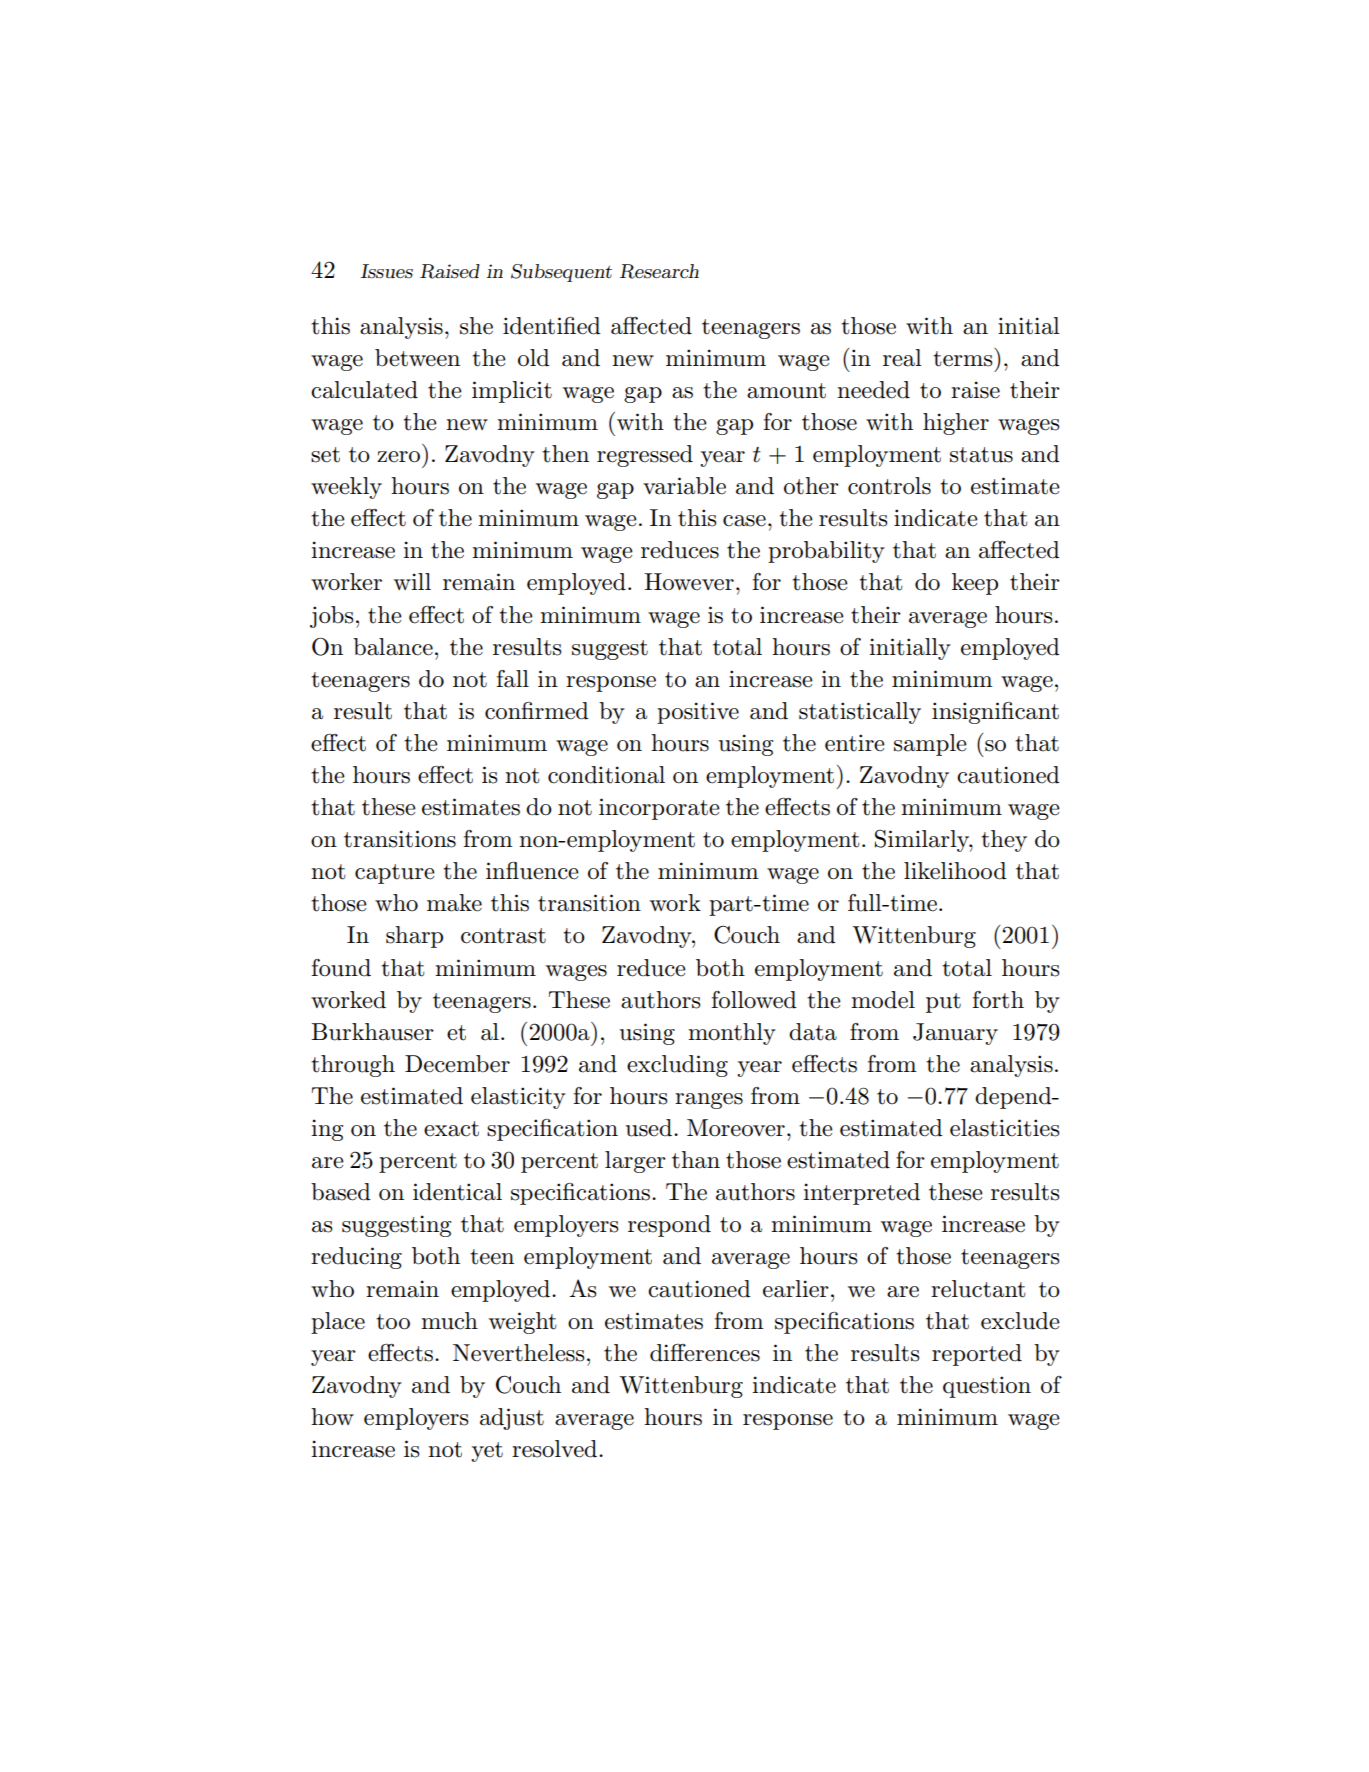  What do you see at coordinates (487, 1452) in the screenshot?
I see `yet` at bounding box center [487, 1452].
